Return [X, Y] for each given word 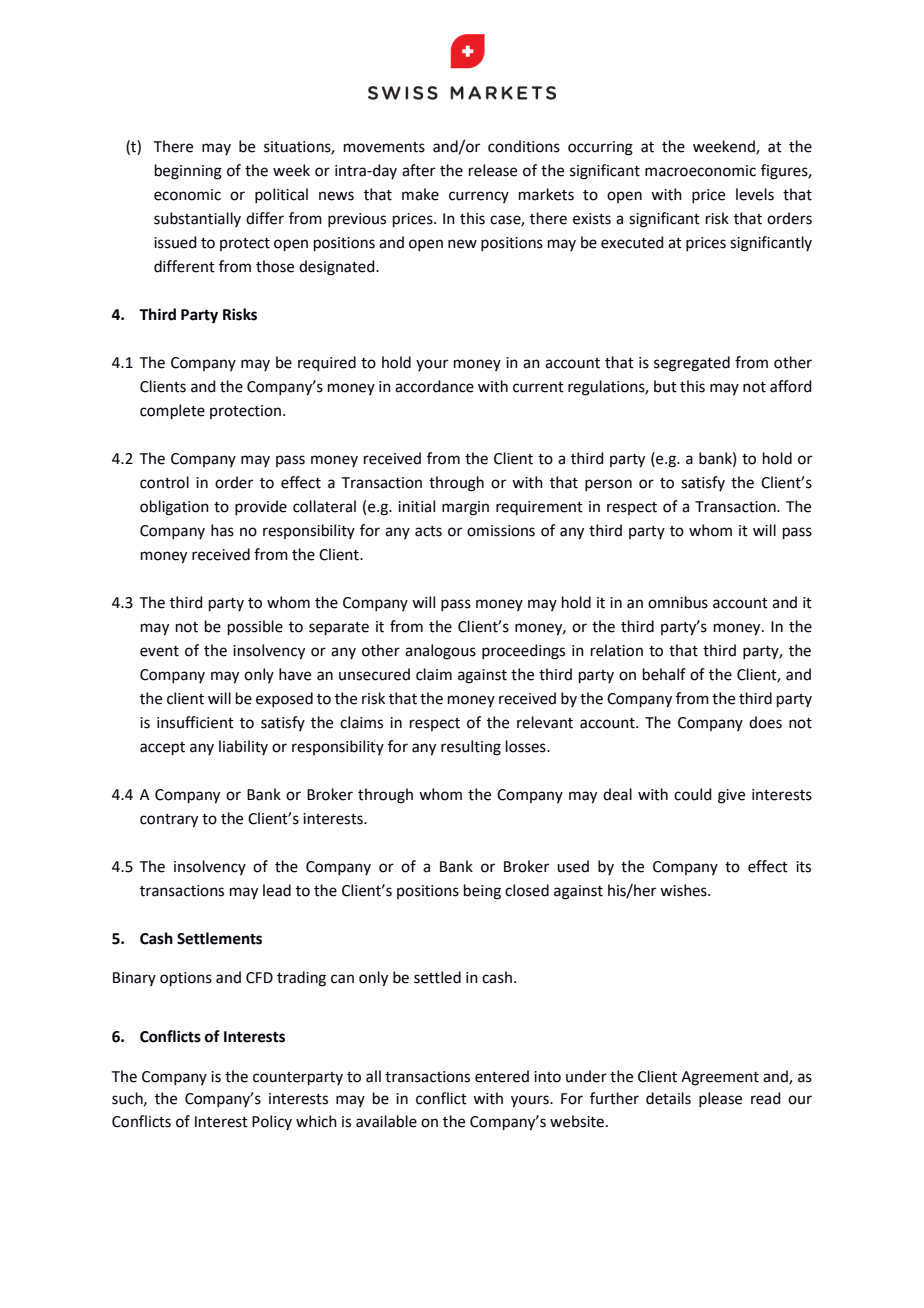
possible [255, 627]
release [493, 170]
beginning [188, 172]
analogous [440, 652]
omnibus [678, 602]
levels [755, 194]
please [720, 1099]
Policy [272, 1122]
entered [502, 1076]
